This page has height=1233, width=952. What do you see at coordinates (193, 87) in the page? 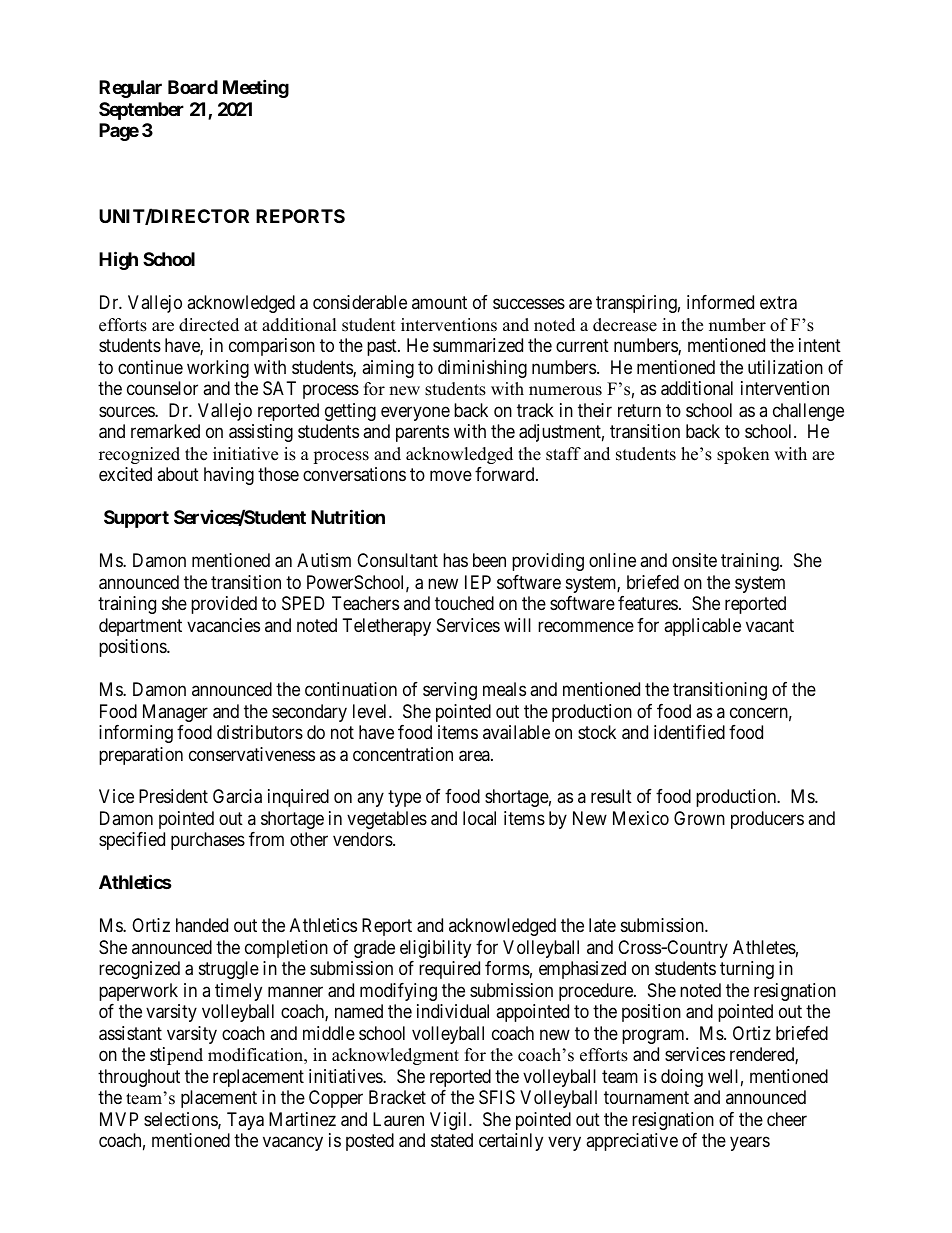
I see `Board` at bounding box center [193, 87].
